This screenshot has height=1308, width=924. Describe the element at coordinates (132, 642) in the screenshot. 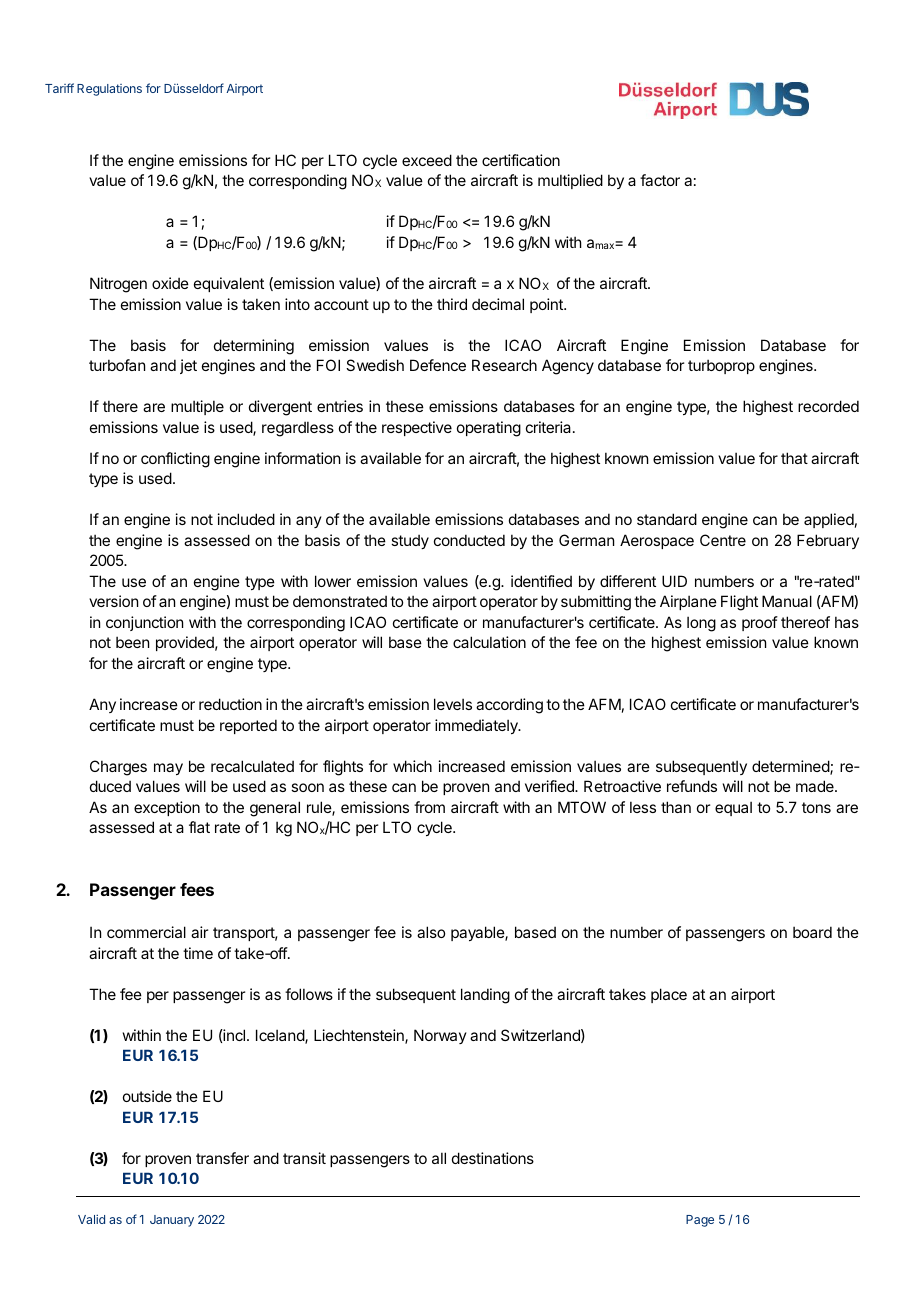

I see `been` at that location.
